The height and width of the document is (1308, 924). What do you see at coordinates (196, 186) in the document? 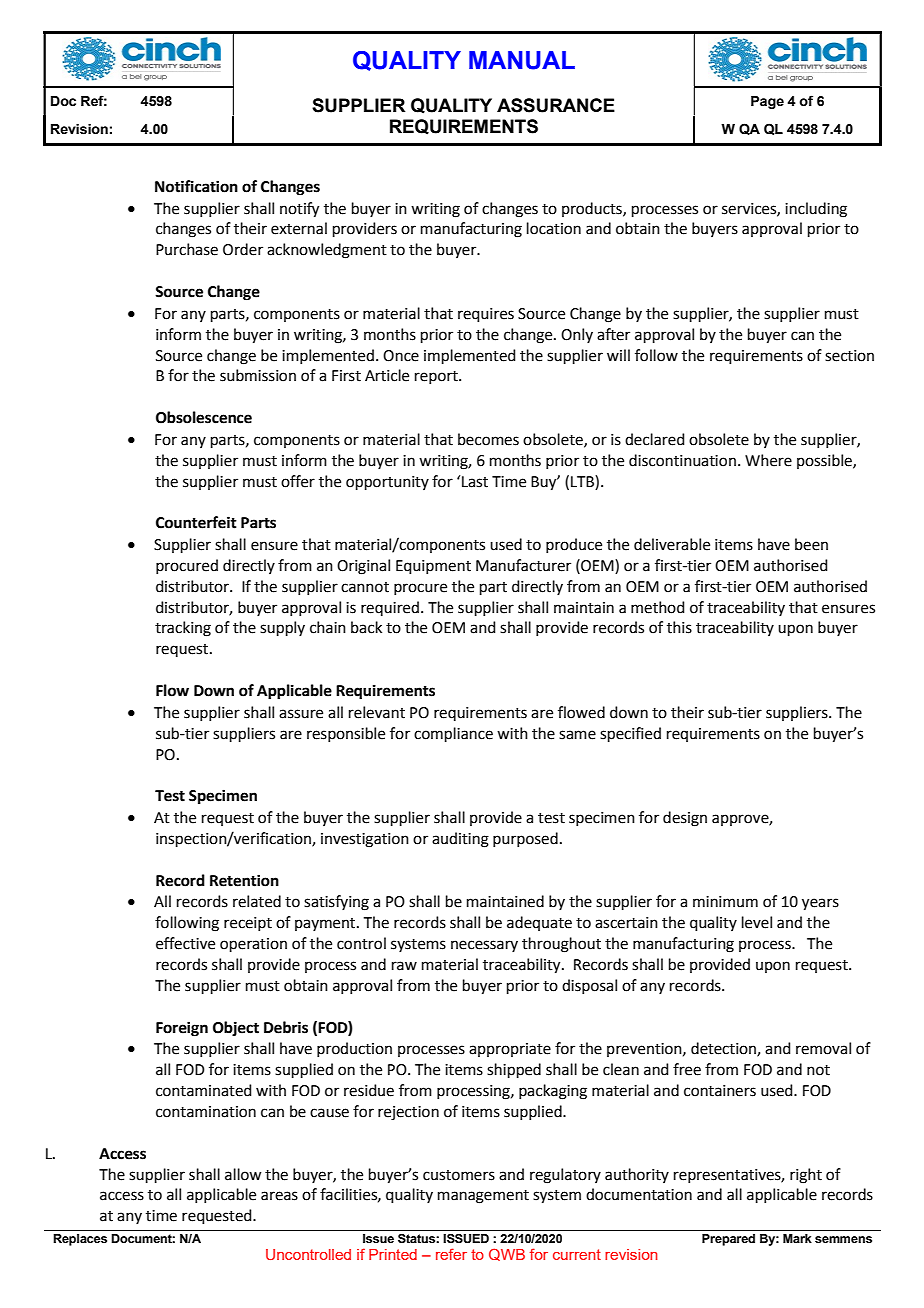
I see `Notification` at bounding box center [196, 186].
